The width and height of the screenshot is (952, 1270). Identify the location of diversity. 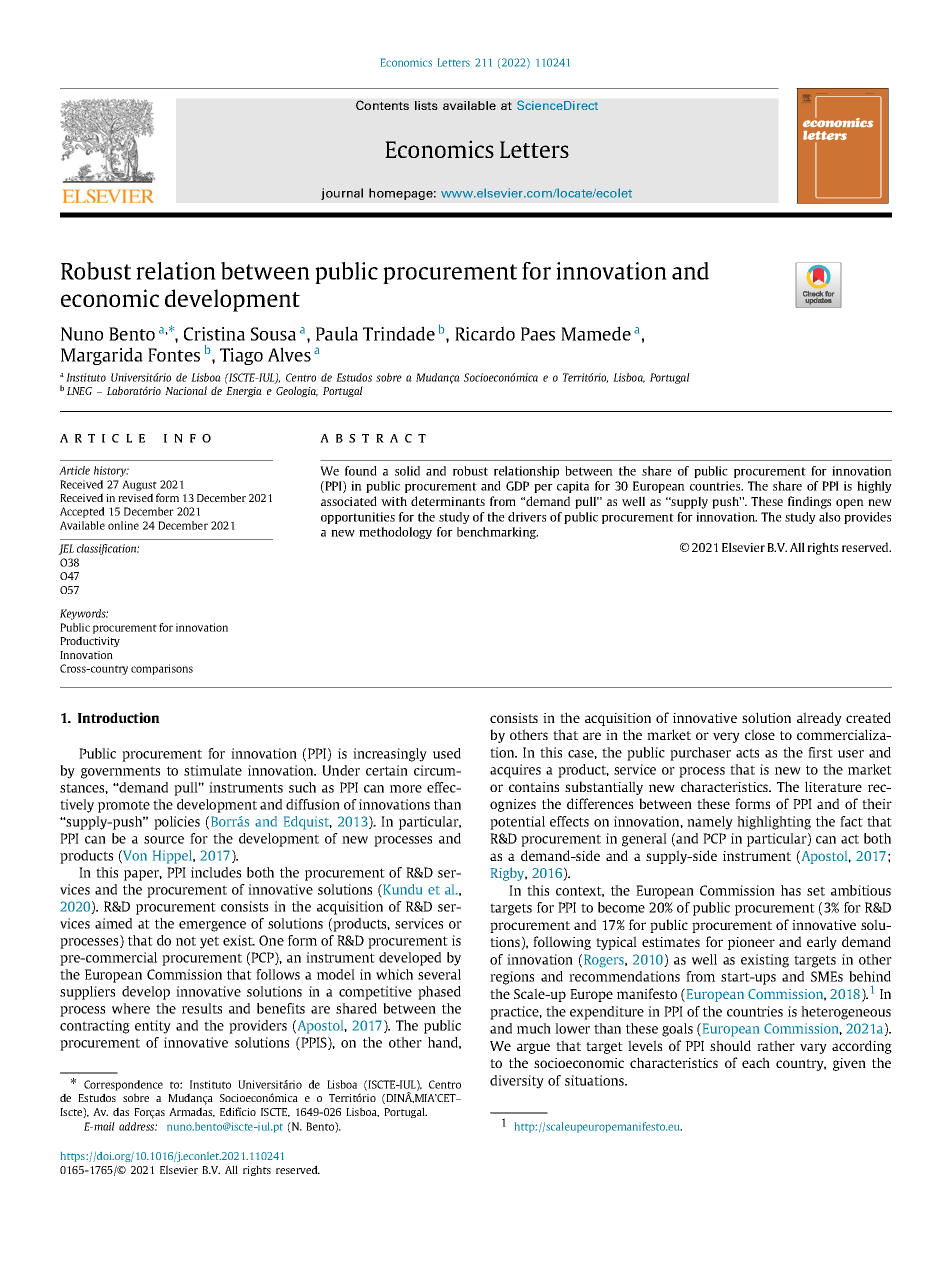
(517, 1082).
